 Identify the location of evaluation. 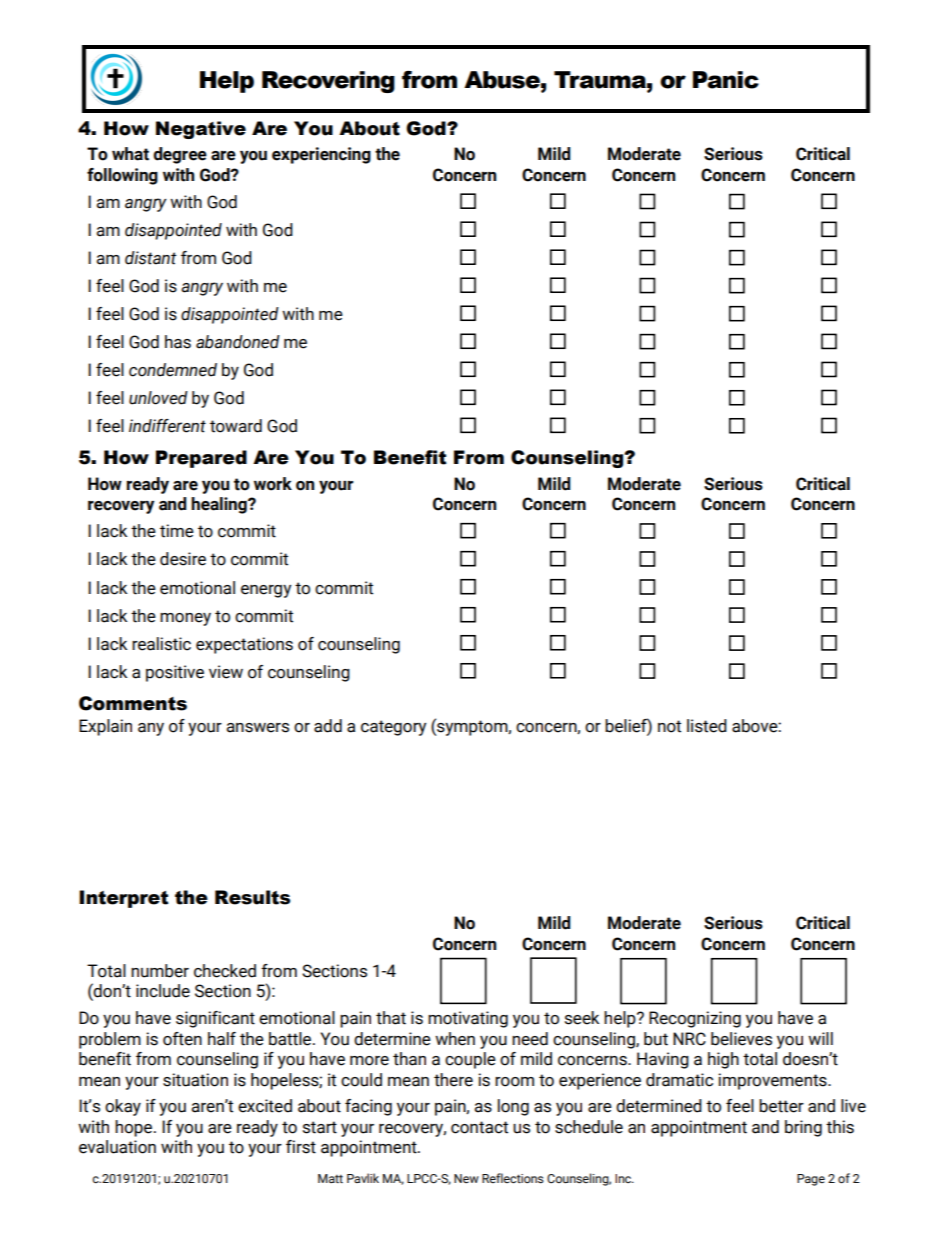
(117, 1147).
